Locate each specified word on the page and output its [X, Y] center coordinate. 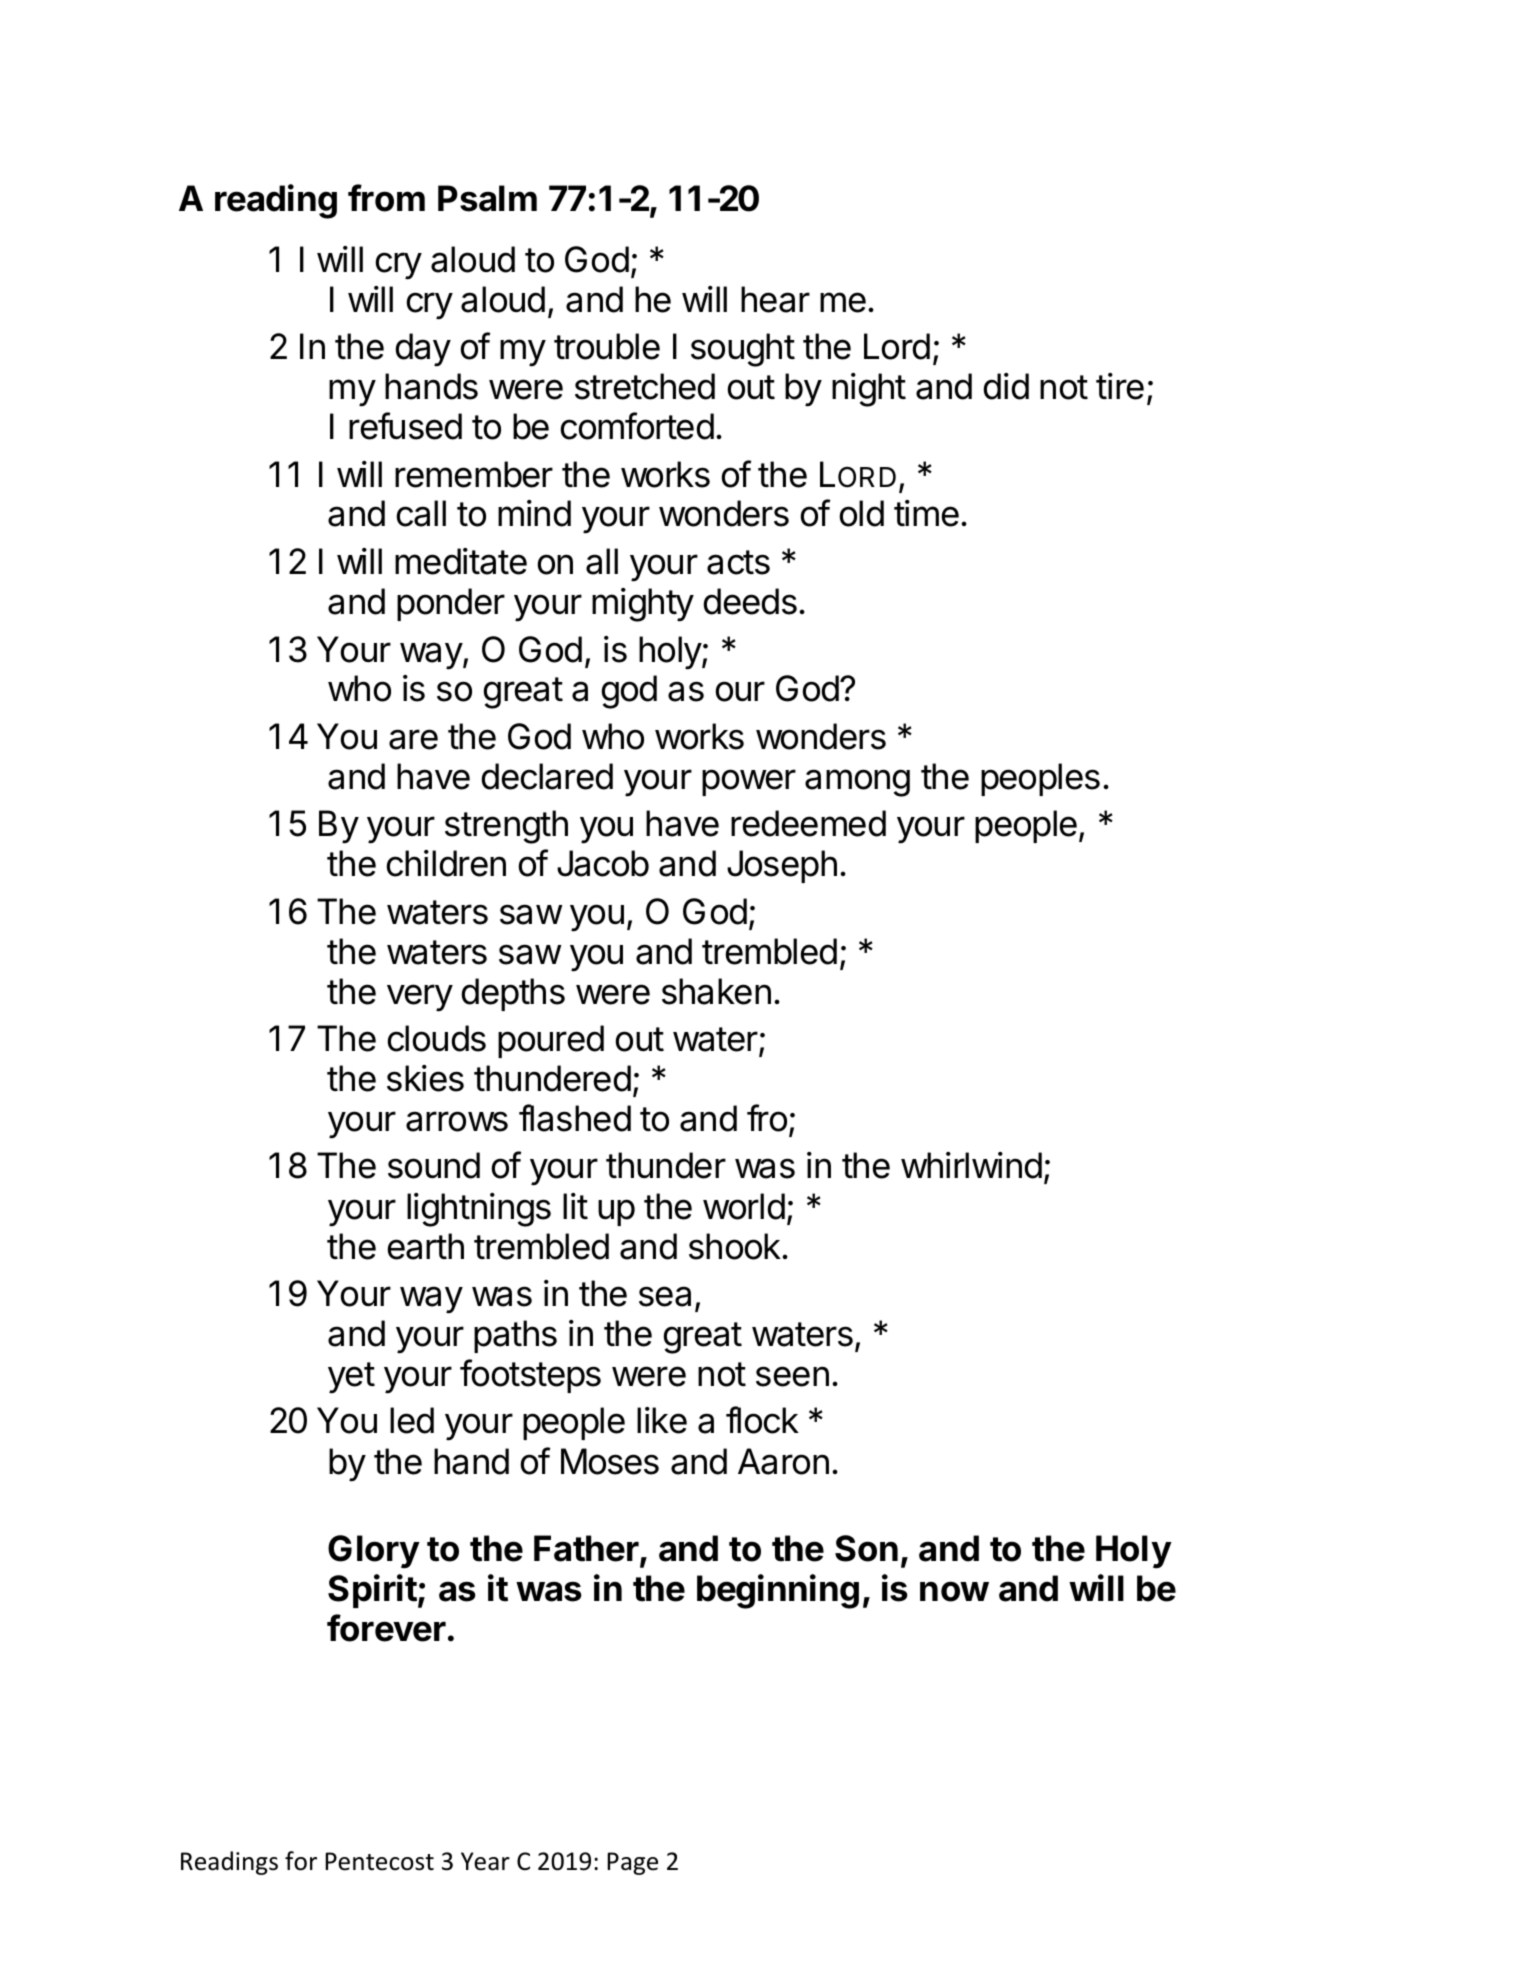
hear [775, 299]
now [954, 1591]
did [1006, 386]
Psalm [487, 198]
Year [485, 1861]
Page [632, 1863]
